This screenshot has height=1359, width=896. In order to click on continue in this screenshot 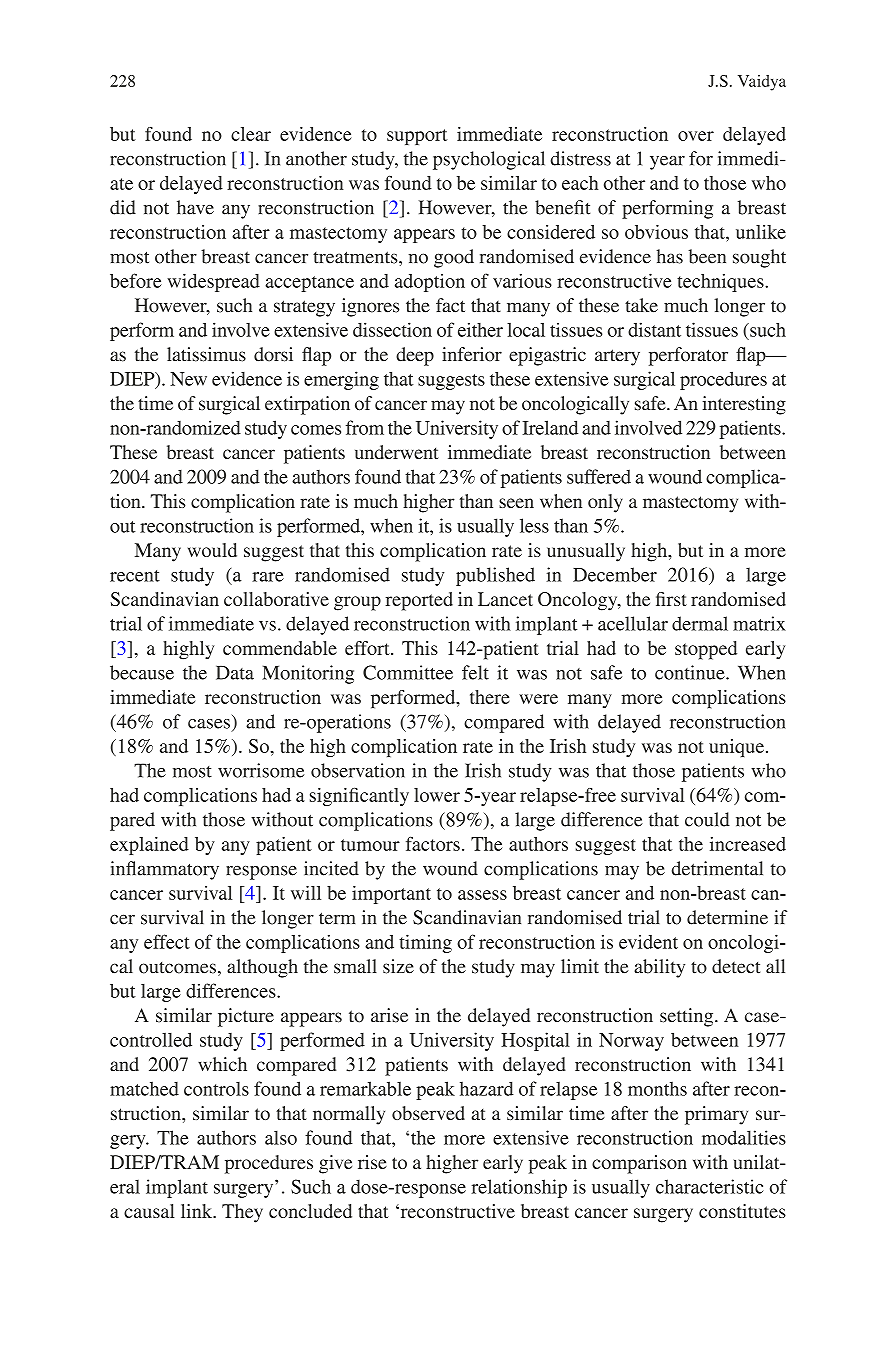, I will do `click(691, 672)`.
